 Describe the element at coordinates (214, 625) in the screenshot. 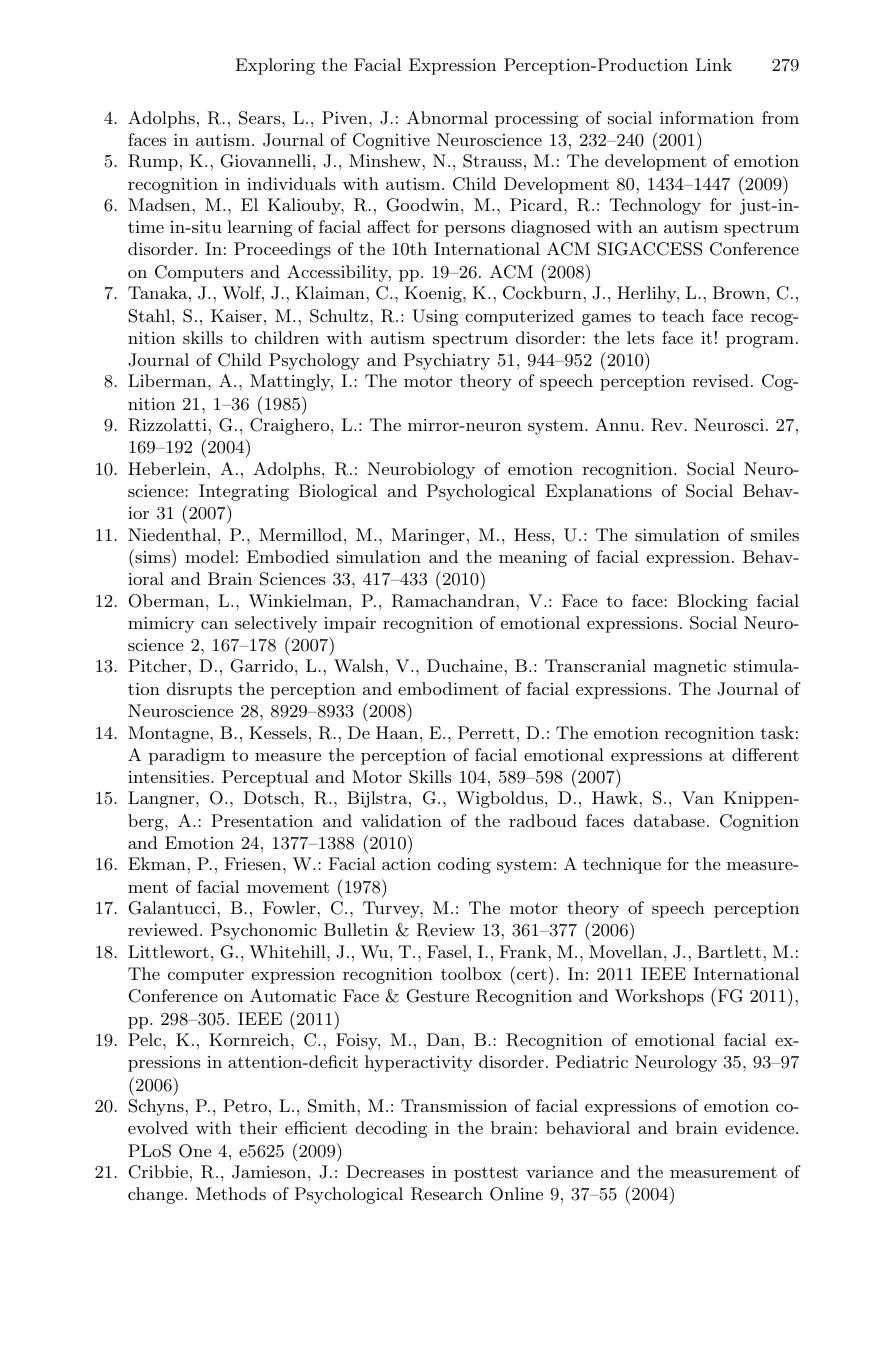

I see `can` at that location.
